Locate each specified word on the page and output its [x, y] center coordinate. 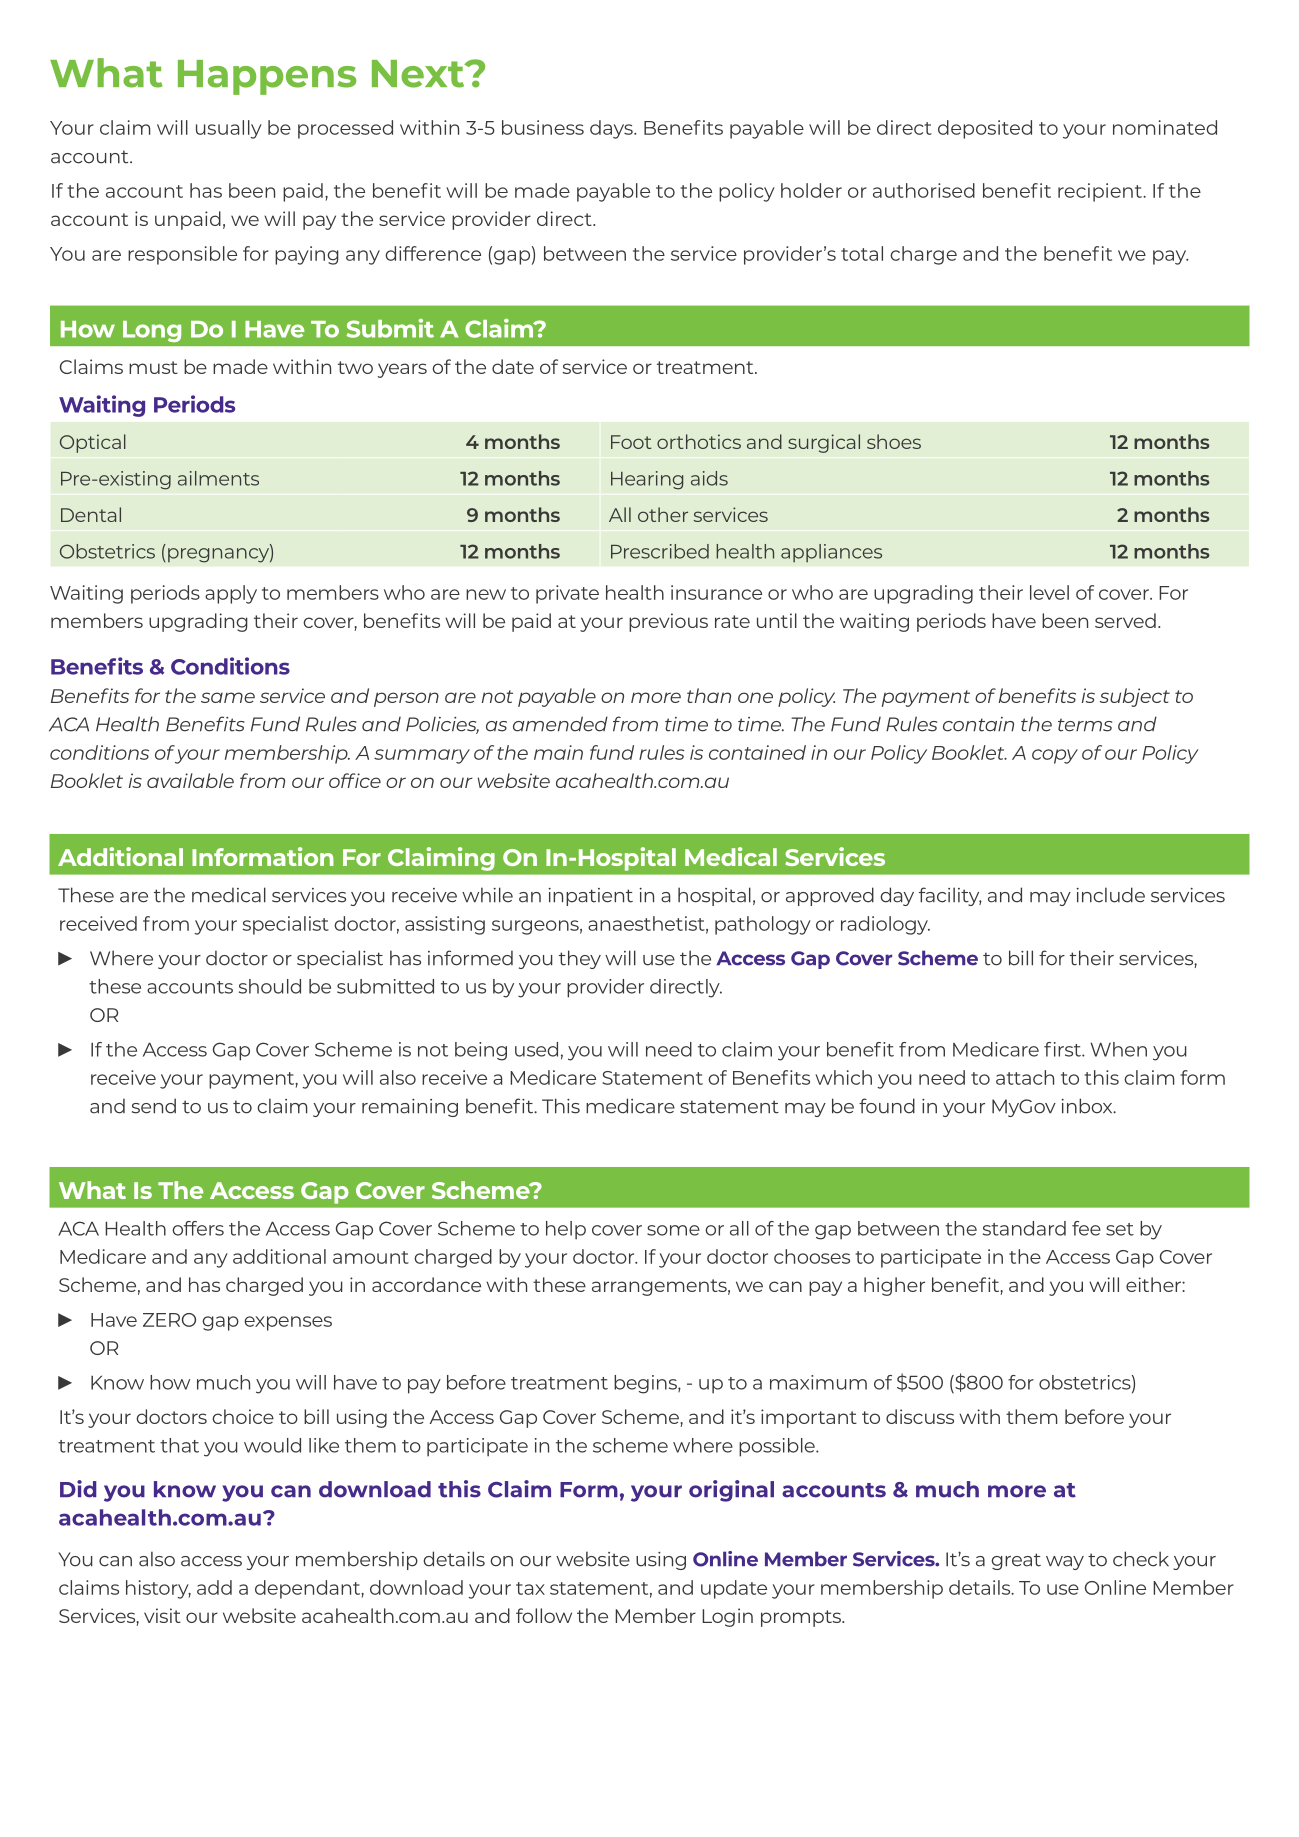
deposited [985, 129]
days [612, 129]
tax [530, 1588]
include [1110, 895]
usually [229, 129]
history [158, 1589]
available [190, 780]
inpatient [590, 897]
